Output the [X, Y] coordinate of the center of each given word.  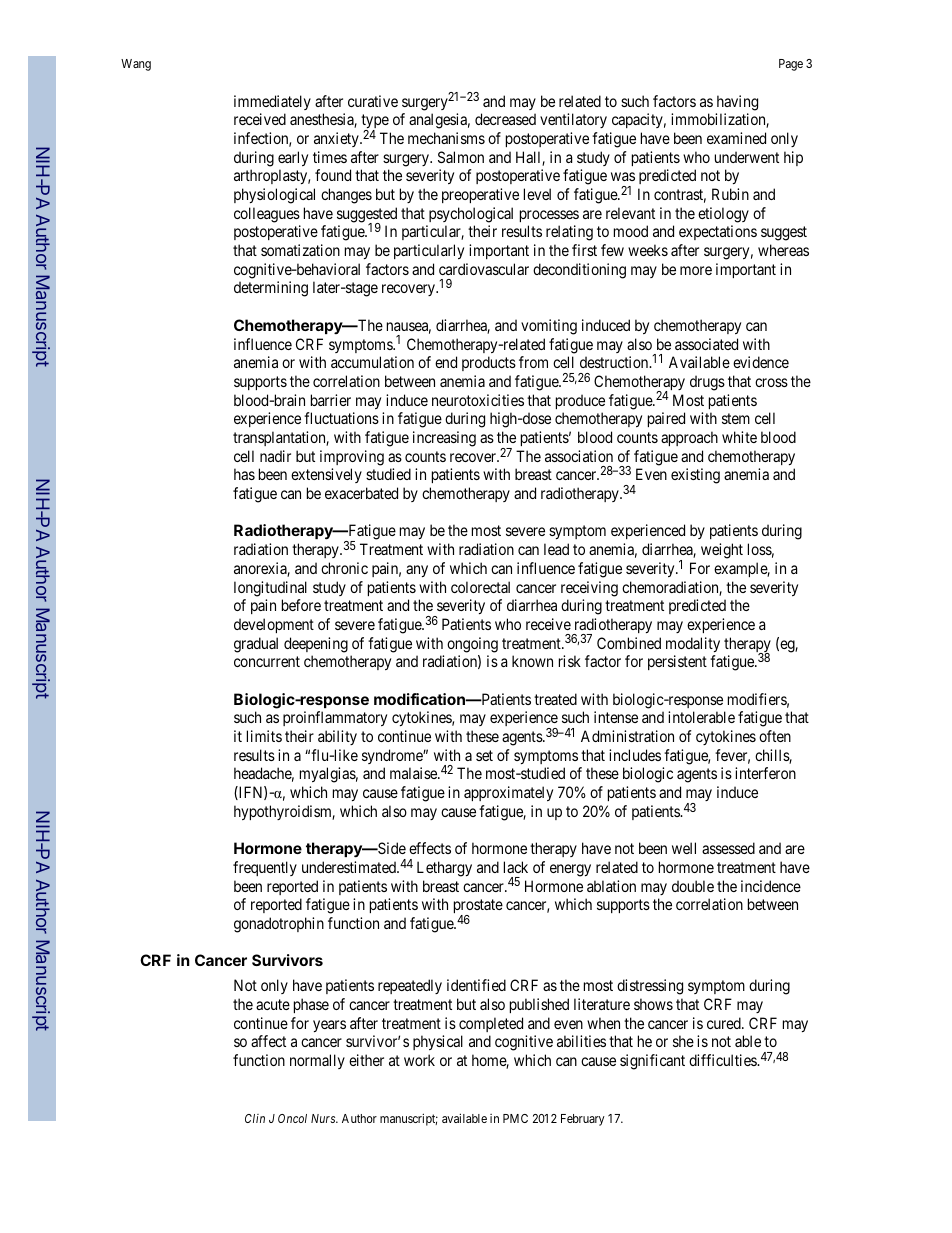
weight [722, 551]
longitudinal [270, 589]
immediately [272, 102]
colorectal [480, 587]
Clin [255, 1118]
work [419, 1060]
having [737, 103]
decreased [505, 119]
